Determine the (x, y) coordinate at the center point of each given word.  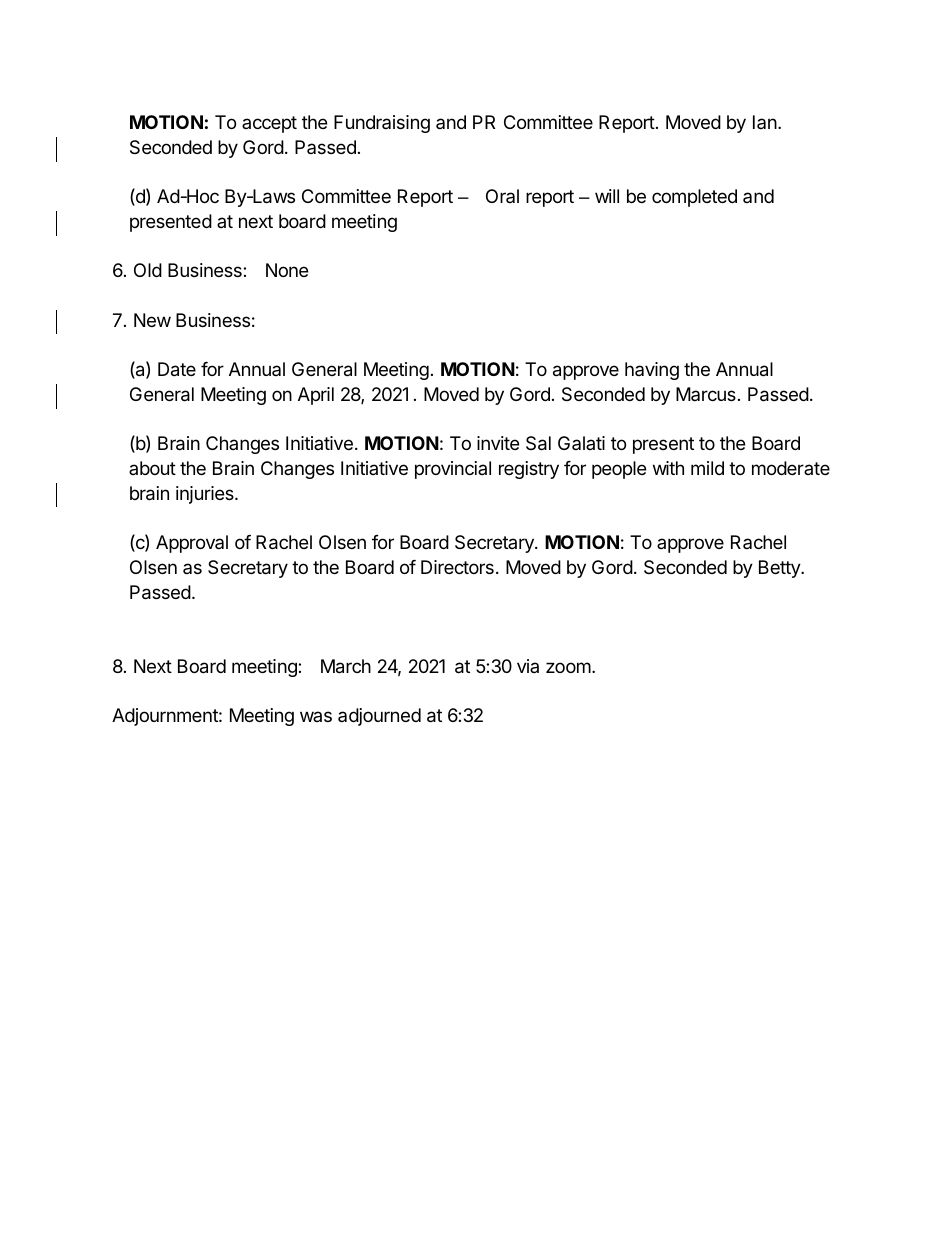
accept (269, 124)
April (316, 396)
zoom (568, 667)
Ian (765, 122)
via (528, 666)
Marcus (706, 394)
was (316, 716)
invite (498, 443)
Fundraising (382, 124)
